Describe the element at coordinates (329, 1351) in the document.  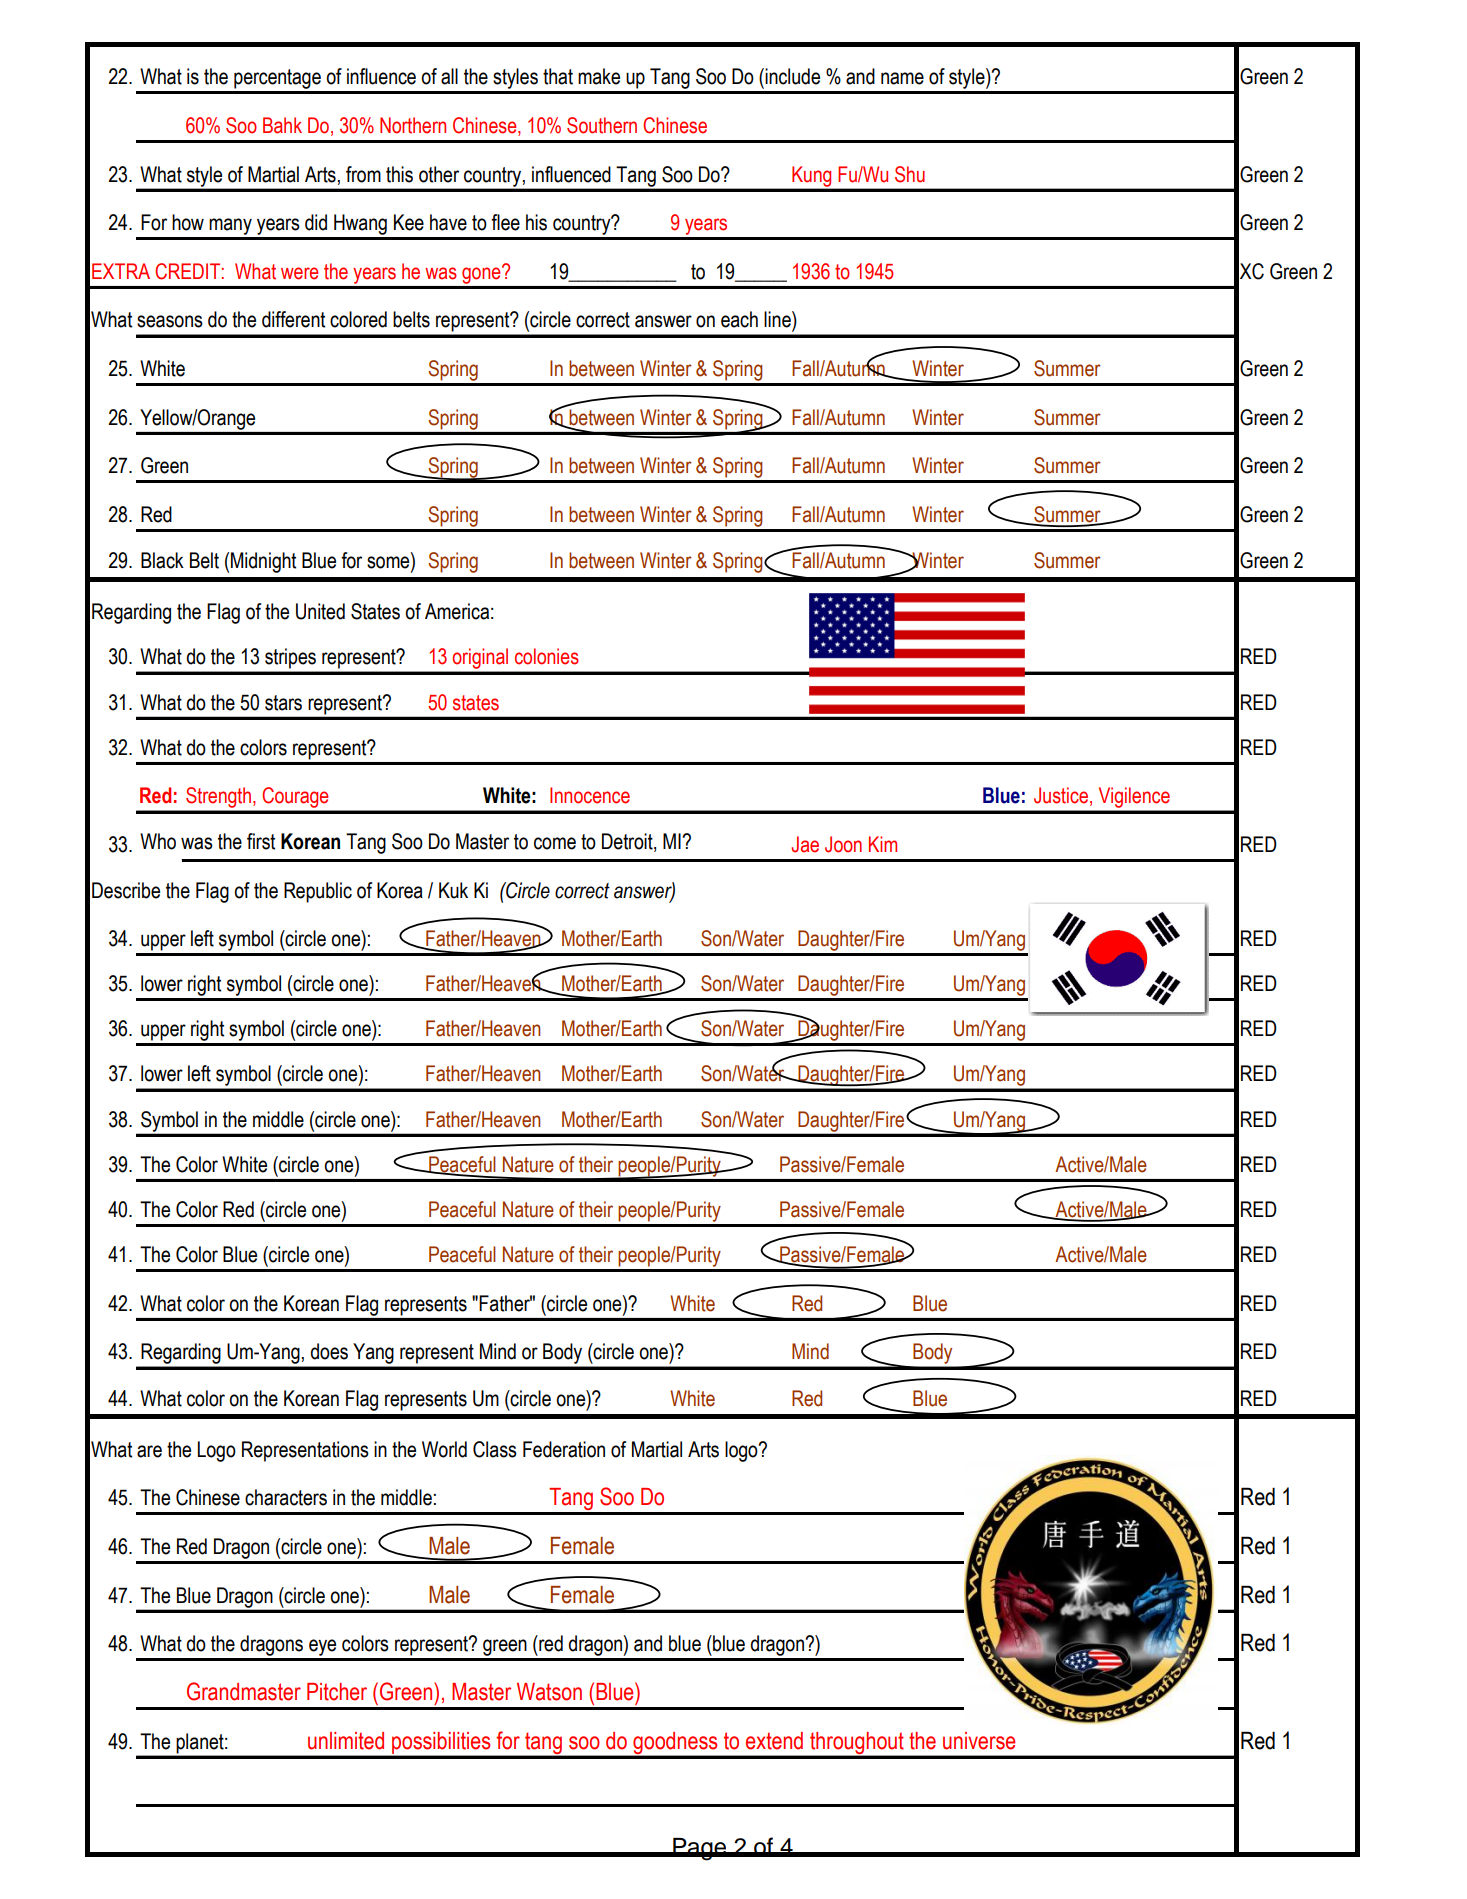
I see `does` at that location.
